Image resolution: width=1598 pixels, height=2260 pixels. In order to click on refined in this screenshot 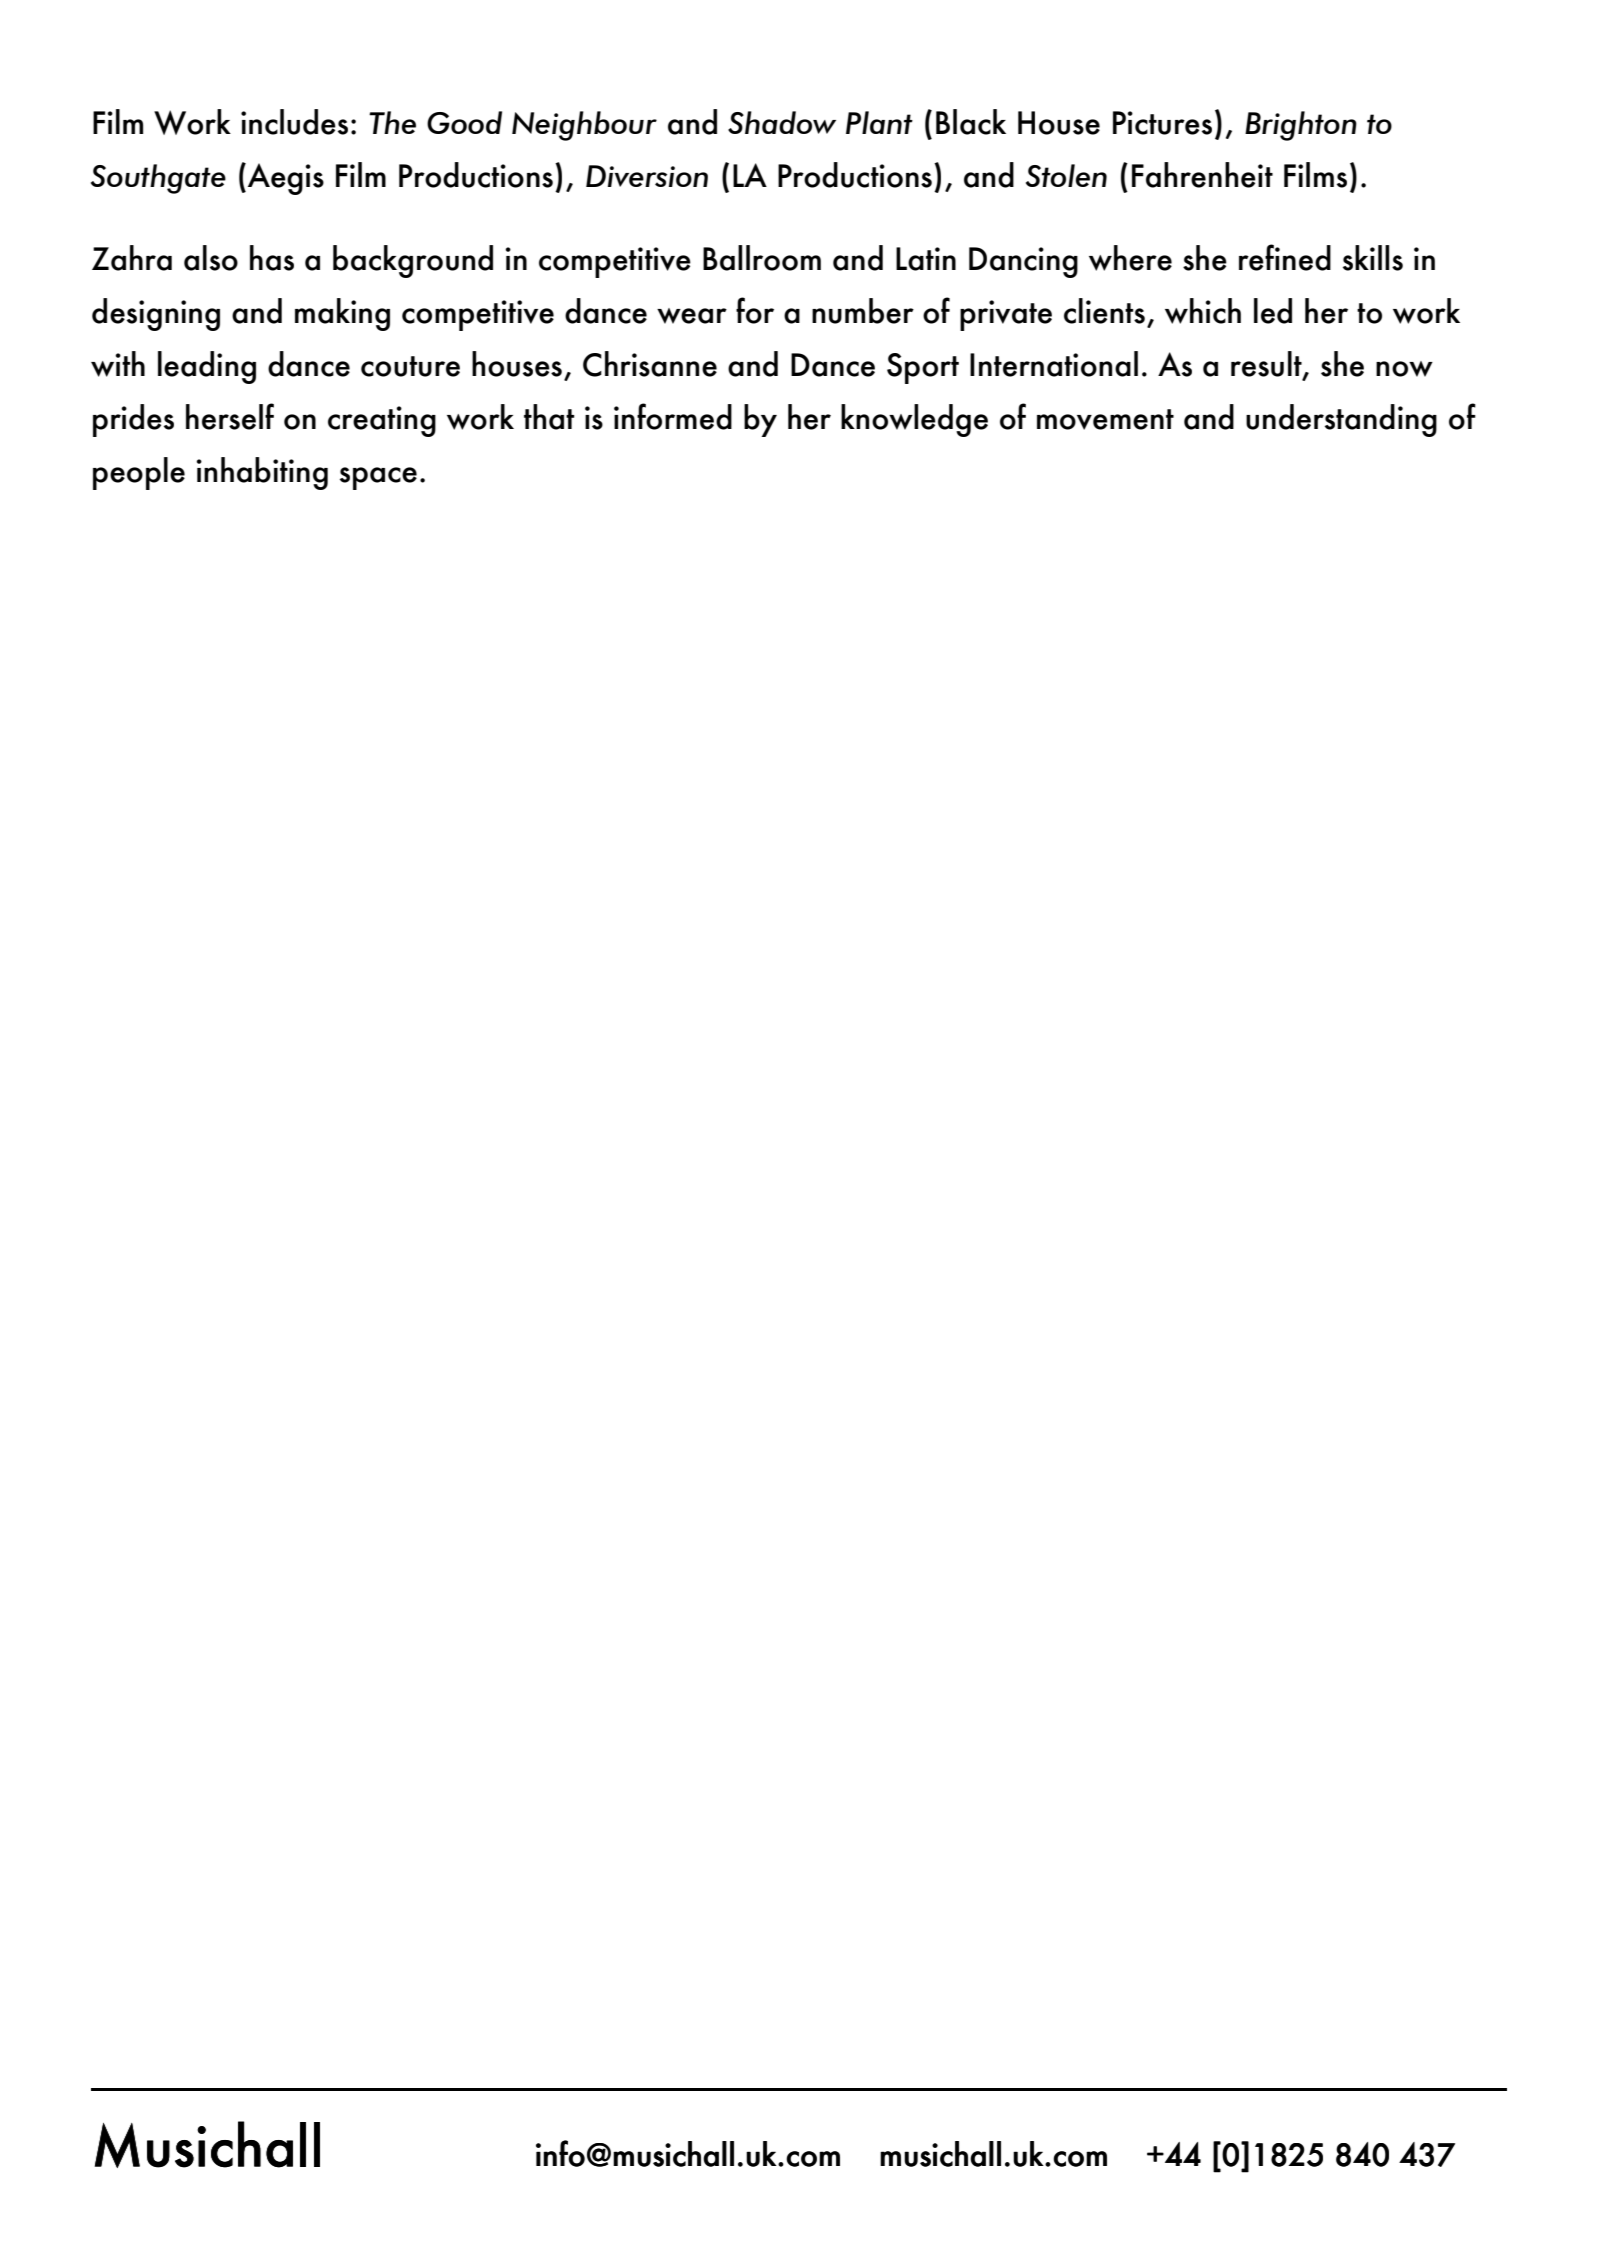, I will do `click(1285, 257)`.
